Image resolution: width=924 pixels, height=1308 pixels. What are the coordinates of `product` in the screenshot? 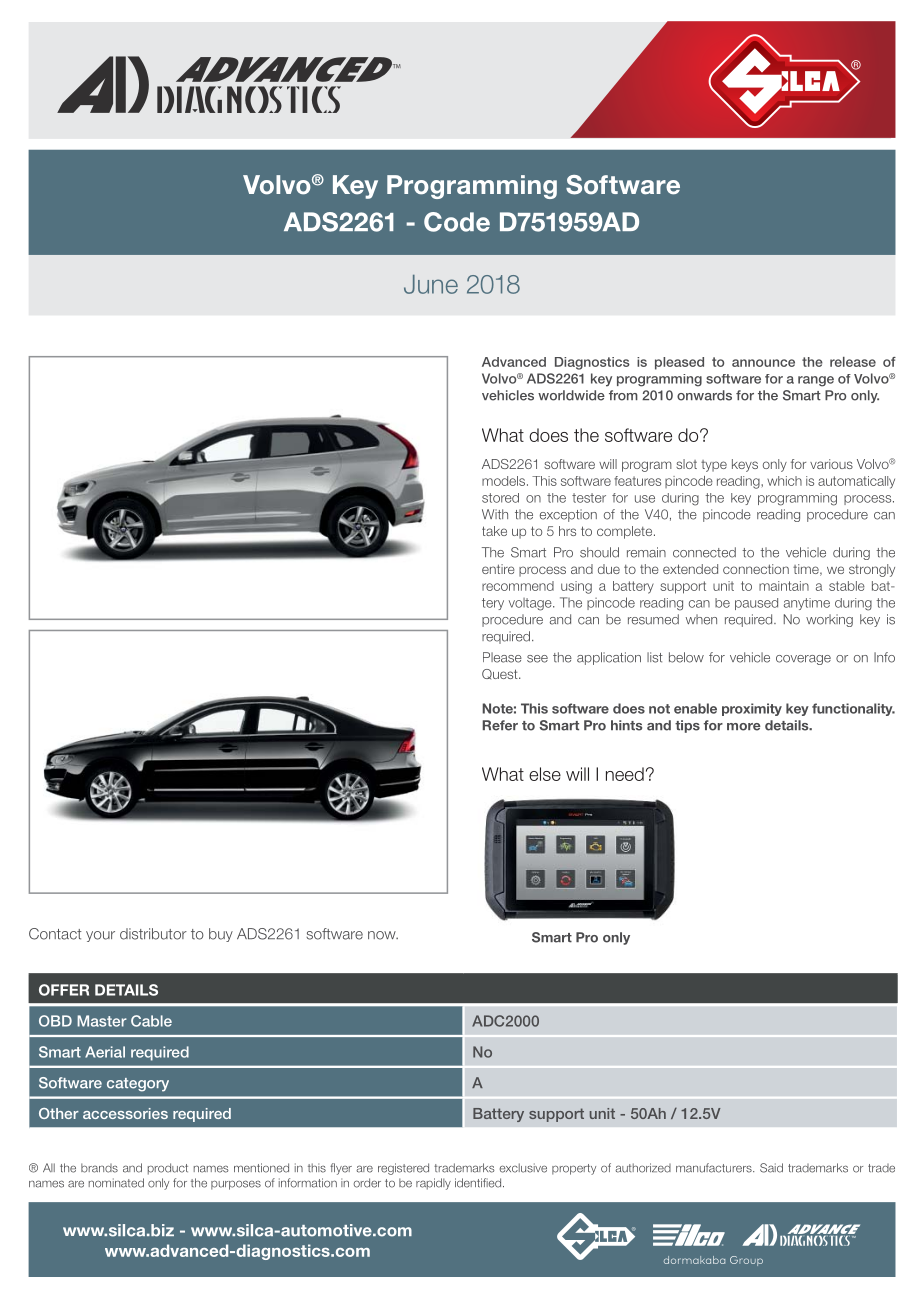 It's located at (168, 1169).
